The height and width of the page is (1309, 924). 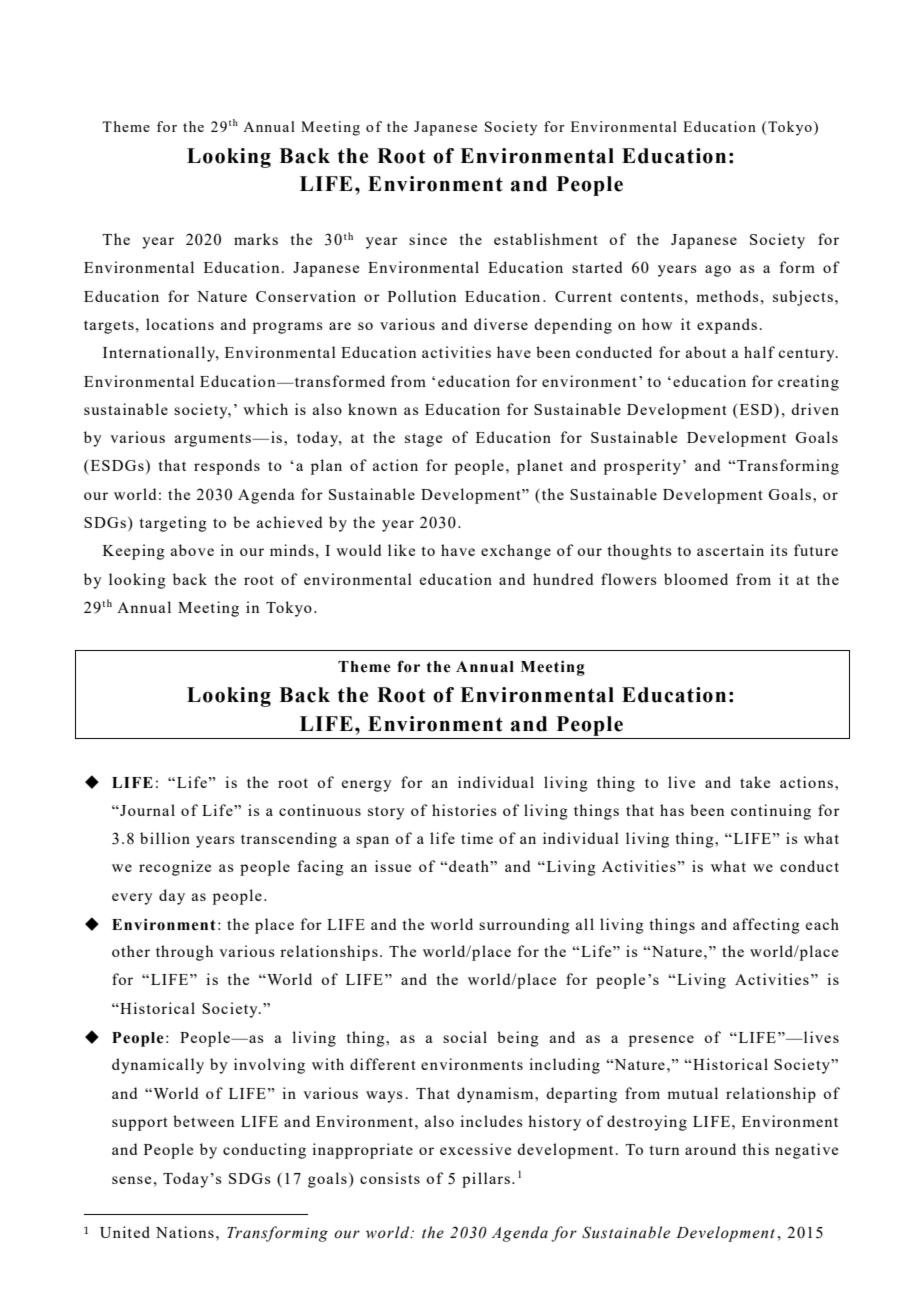 I want to click on take, so click(x=755, y=782).
